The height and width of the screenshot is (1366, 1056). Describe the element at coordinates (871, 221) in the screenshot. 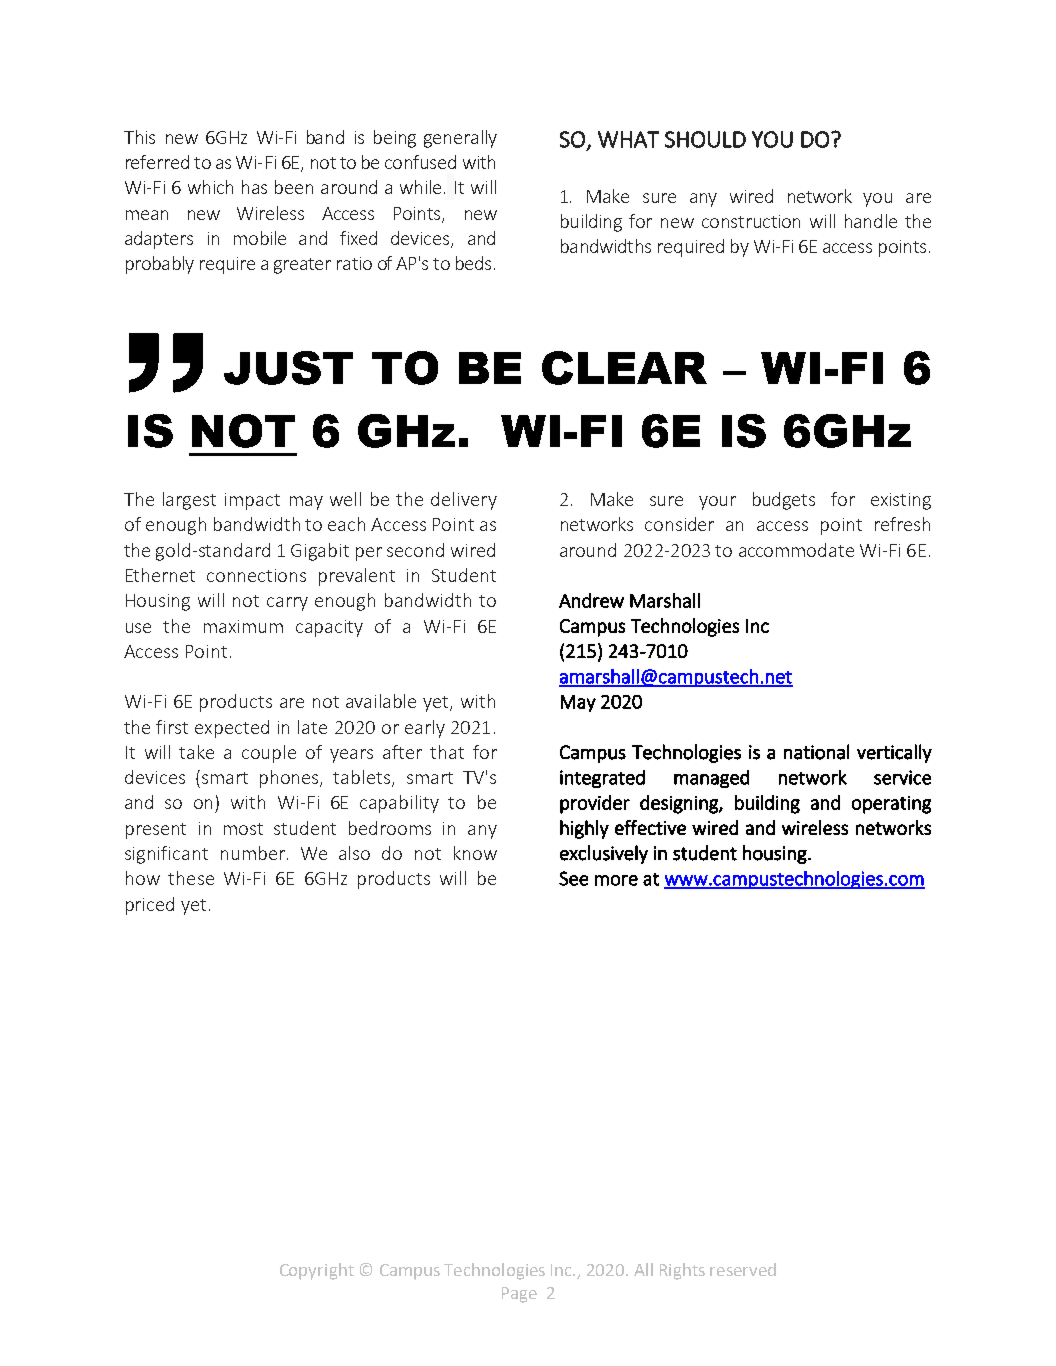

I see `handle` at that location.
